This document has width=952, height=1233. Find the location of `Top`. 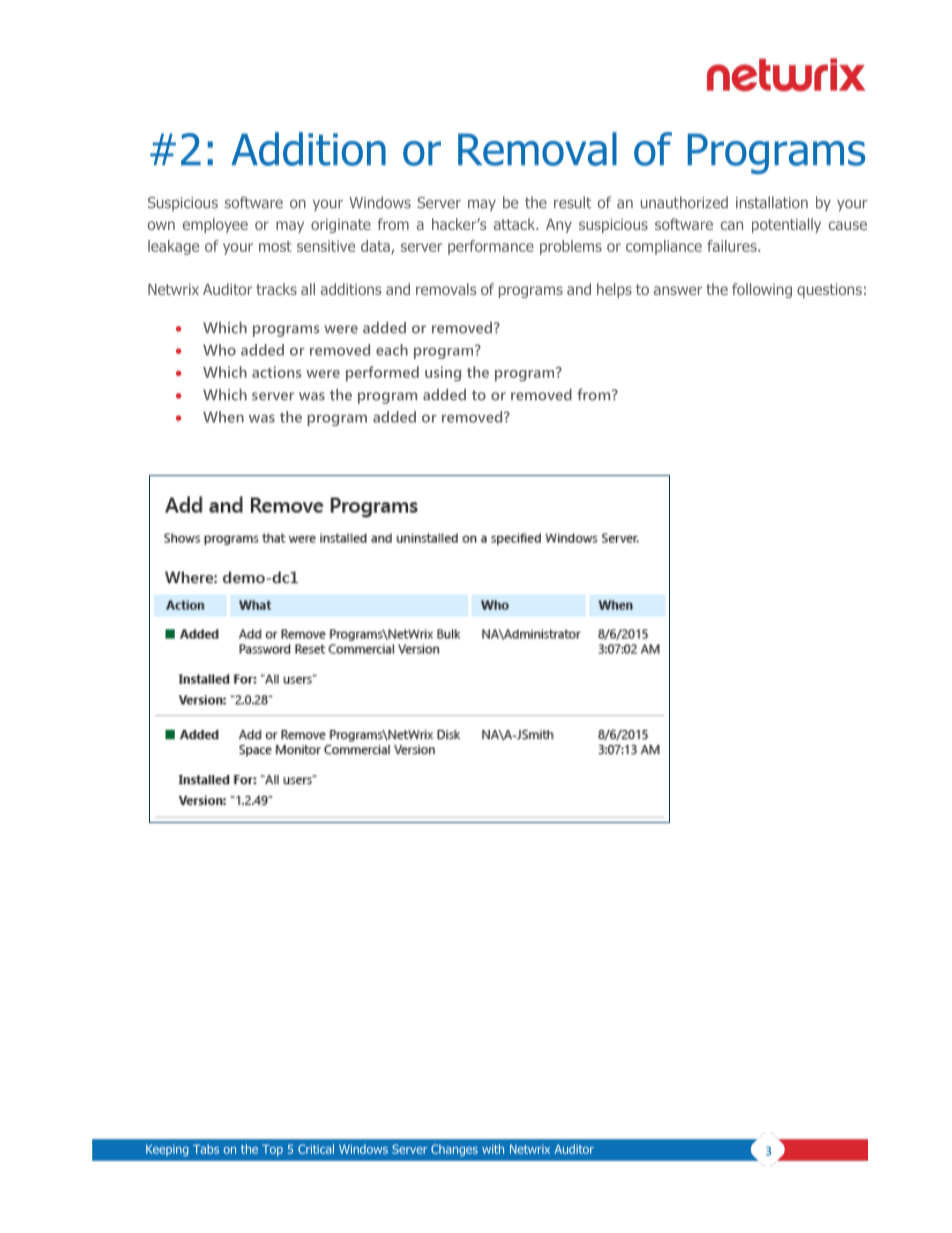

Top is located at coordinates (272, 1150).
